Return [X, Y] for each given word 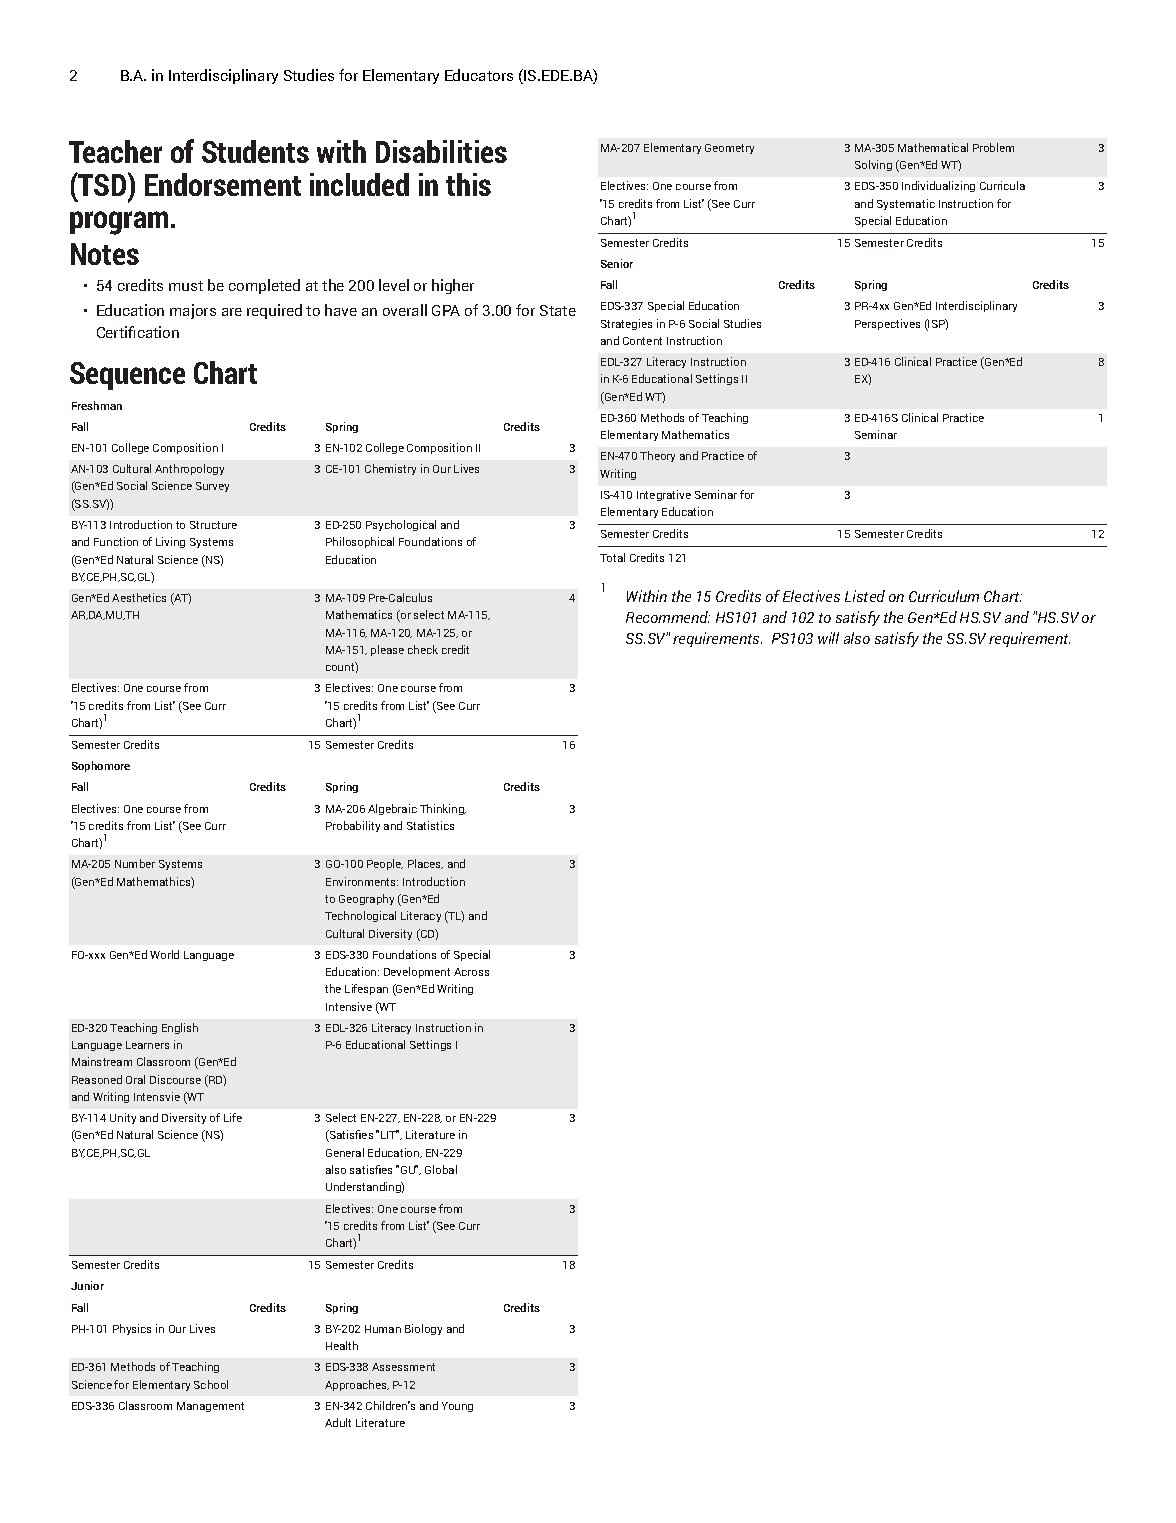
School [211, 1384]
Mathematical [933, 147]
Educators [479, 75]
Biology [423, 1329]
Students [255, 151]
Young [457, 1407]
